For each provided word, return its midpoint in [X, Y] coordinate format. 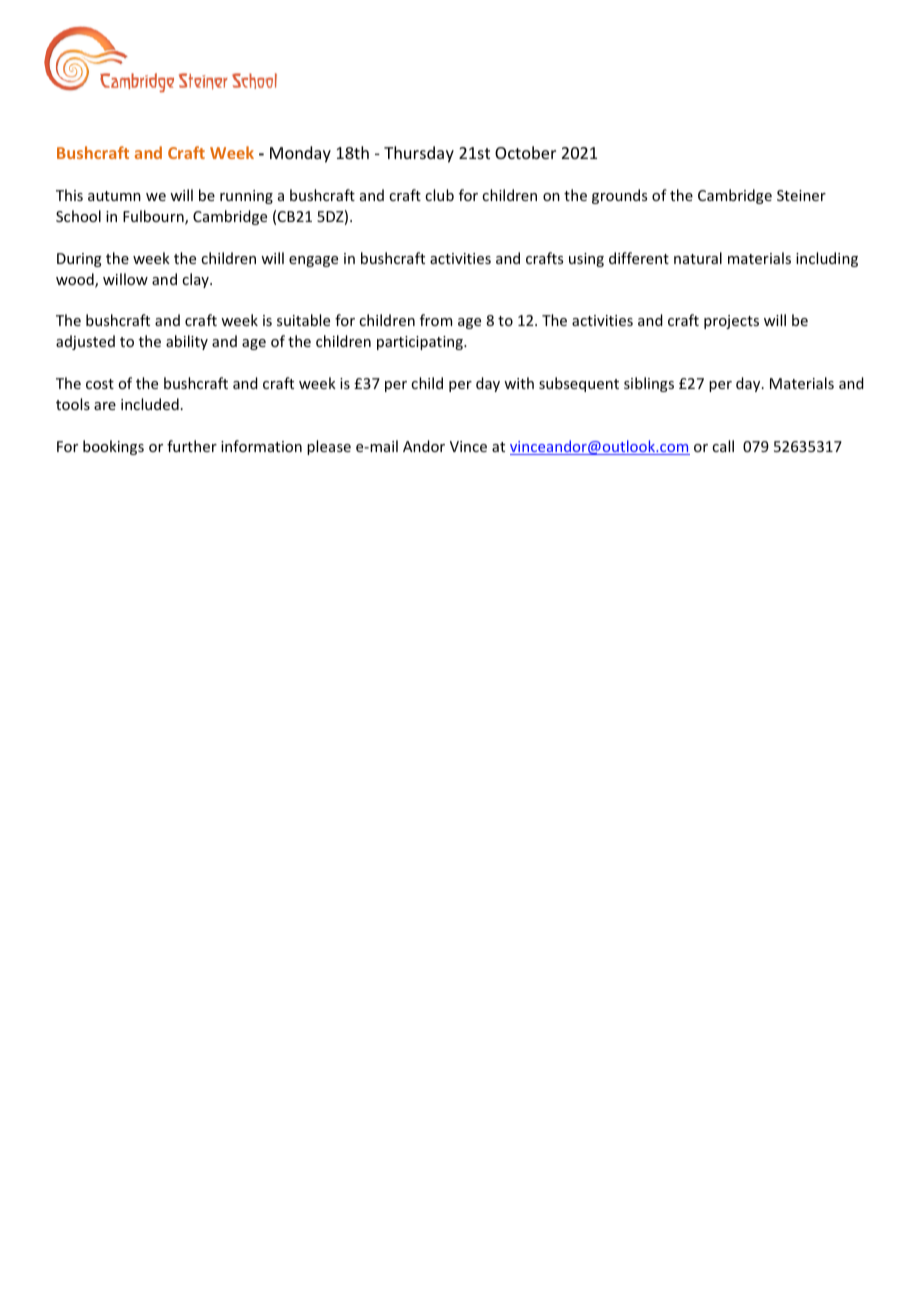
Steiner [801, 195]
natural [698, 258]
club [439, 195]
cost [100, 384]
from [436, 320]
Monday [300, 154]
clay [196, 280]
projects [731, 322]
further [192, 446]
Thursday [419, 154]
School [78, 216]
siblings [649, 384]
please [329, 447]
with [519, 383]
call [723, 446]
